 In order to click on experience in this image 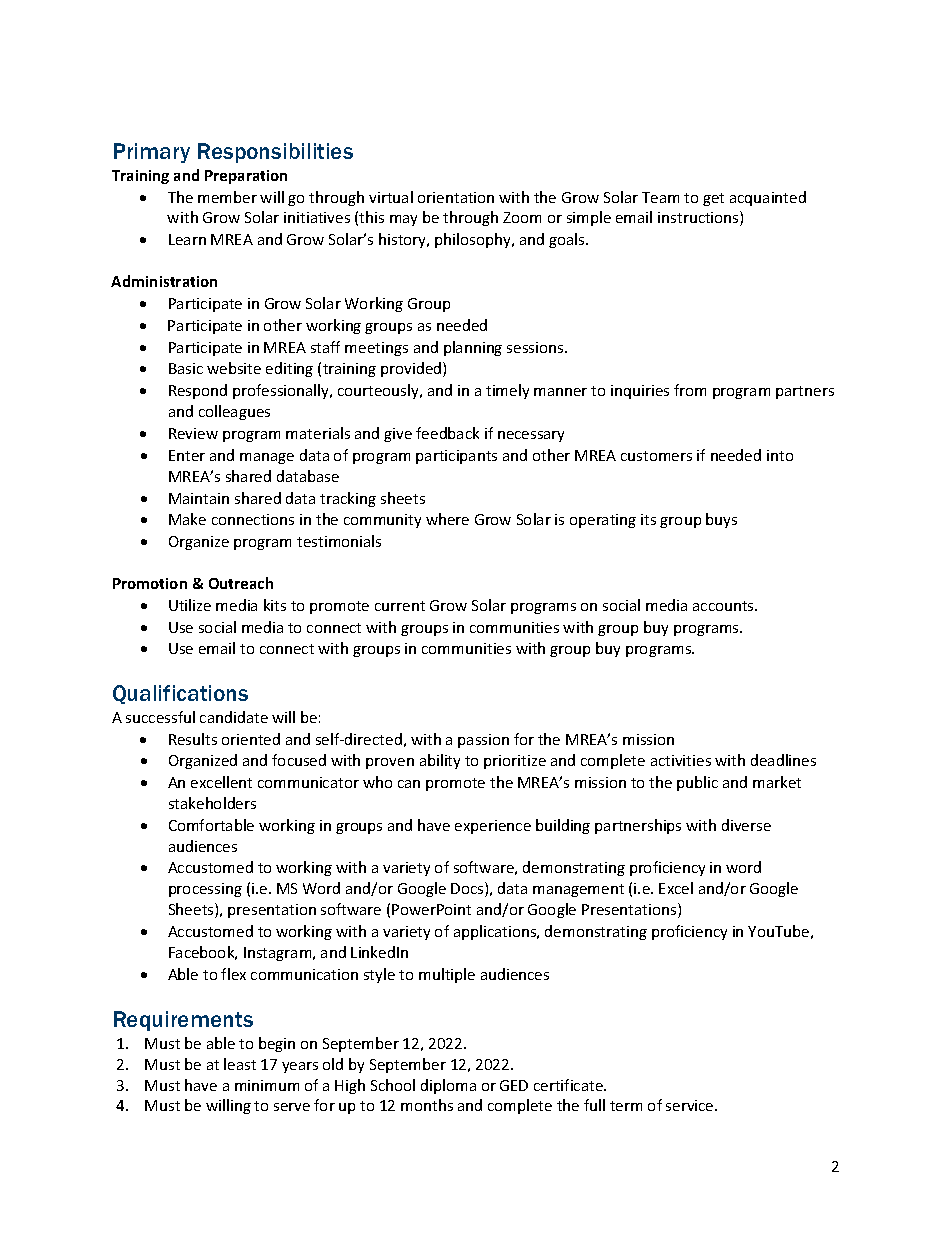, I will do `click(493, 827)`.
